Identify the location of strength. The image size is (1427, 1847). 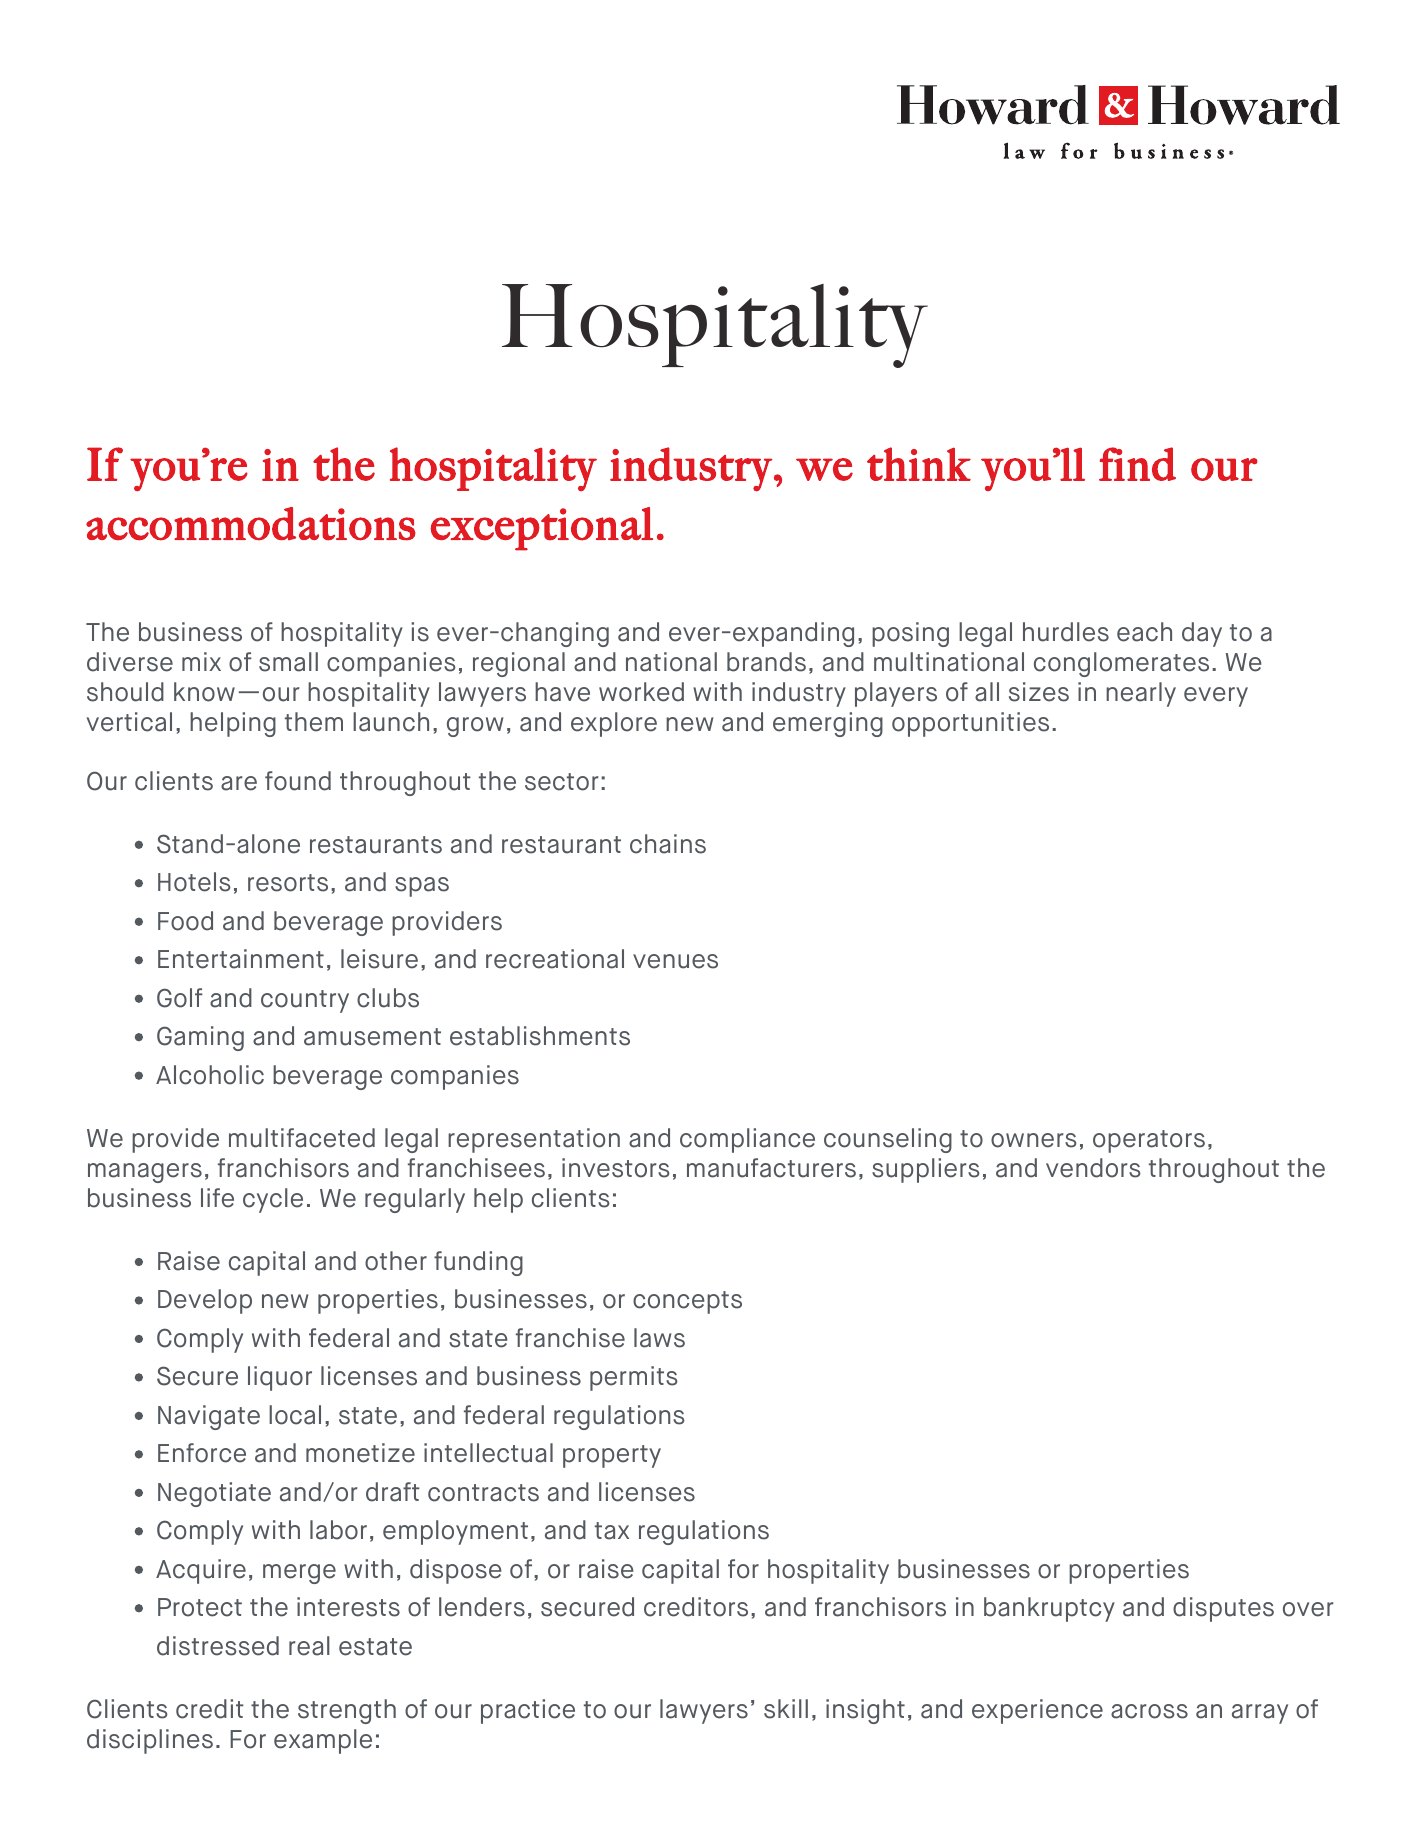
(347, 1711).
